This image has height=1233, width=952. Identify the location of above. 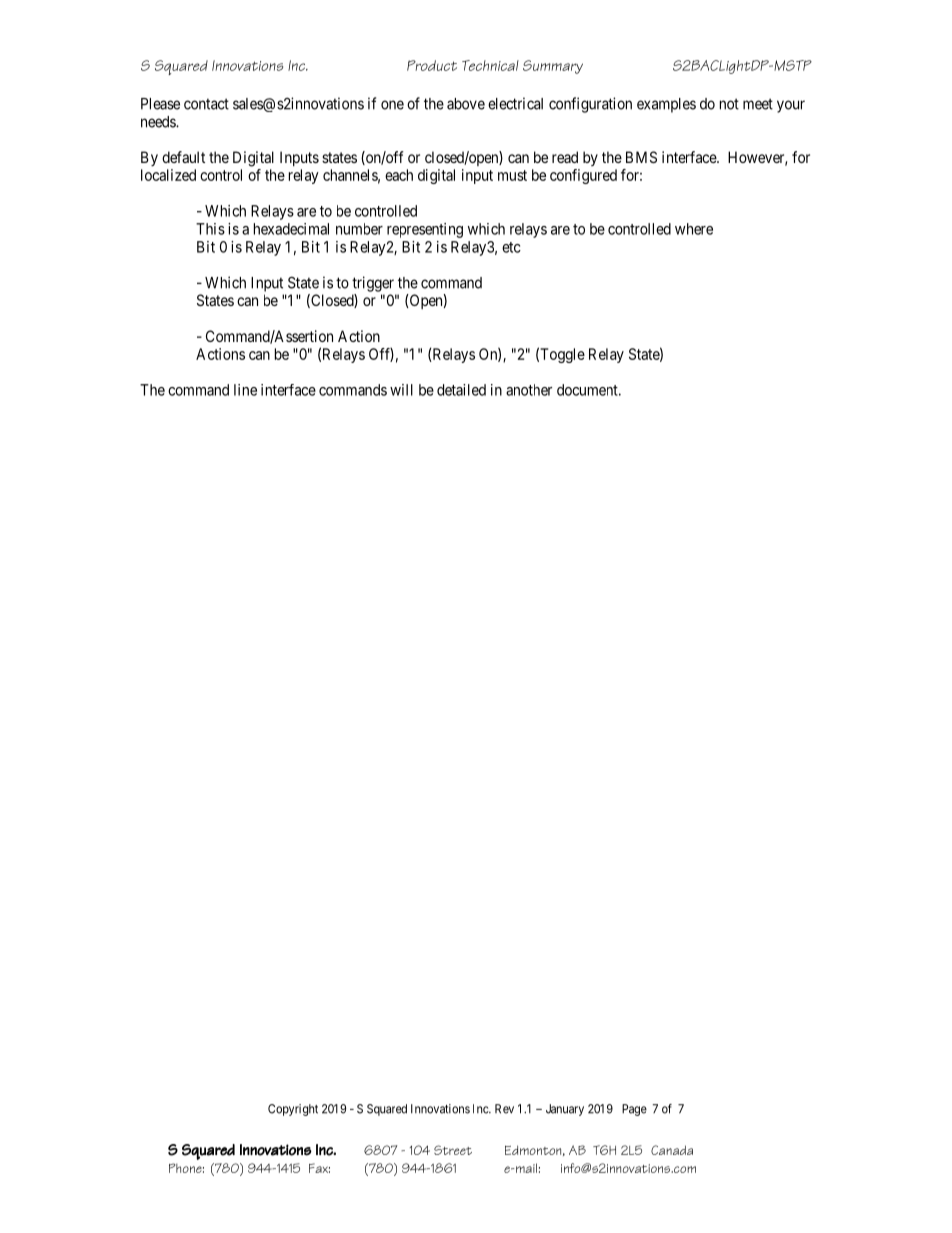
(466, 104).
